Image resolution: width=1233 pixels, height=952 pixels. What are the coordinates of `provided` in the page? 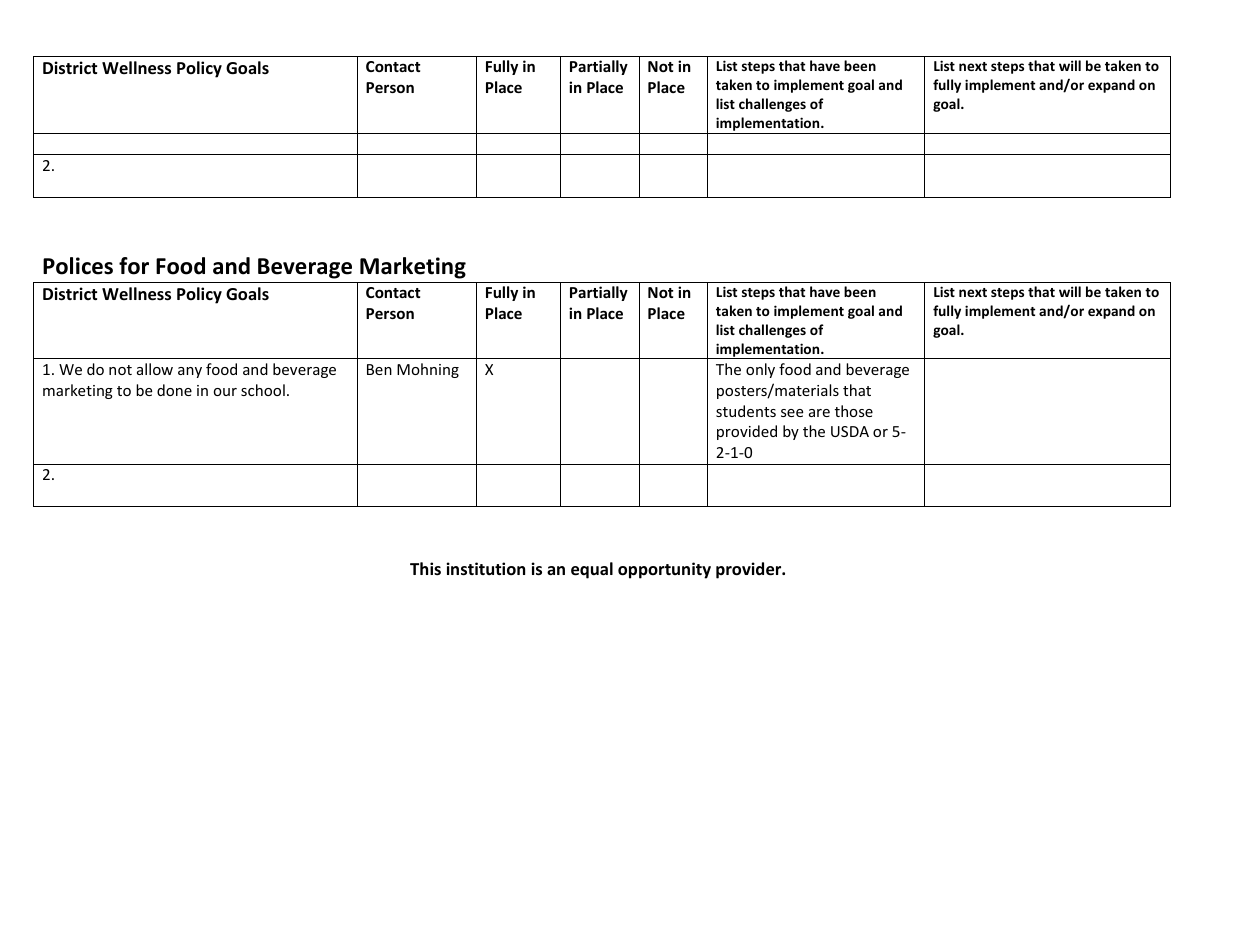 It's located at (747, 432).
